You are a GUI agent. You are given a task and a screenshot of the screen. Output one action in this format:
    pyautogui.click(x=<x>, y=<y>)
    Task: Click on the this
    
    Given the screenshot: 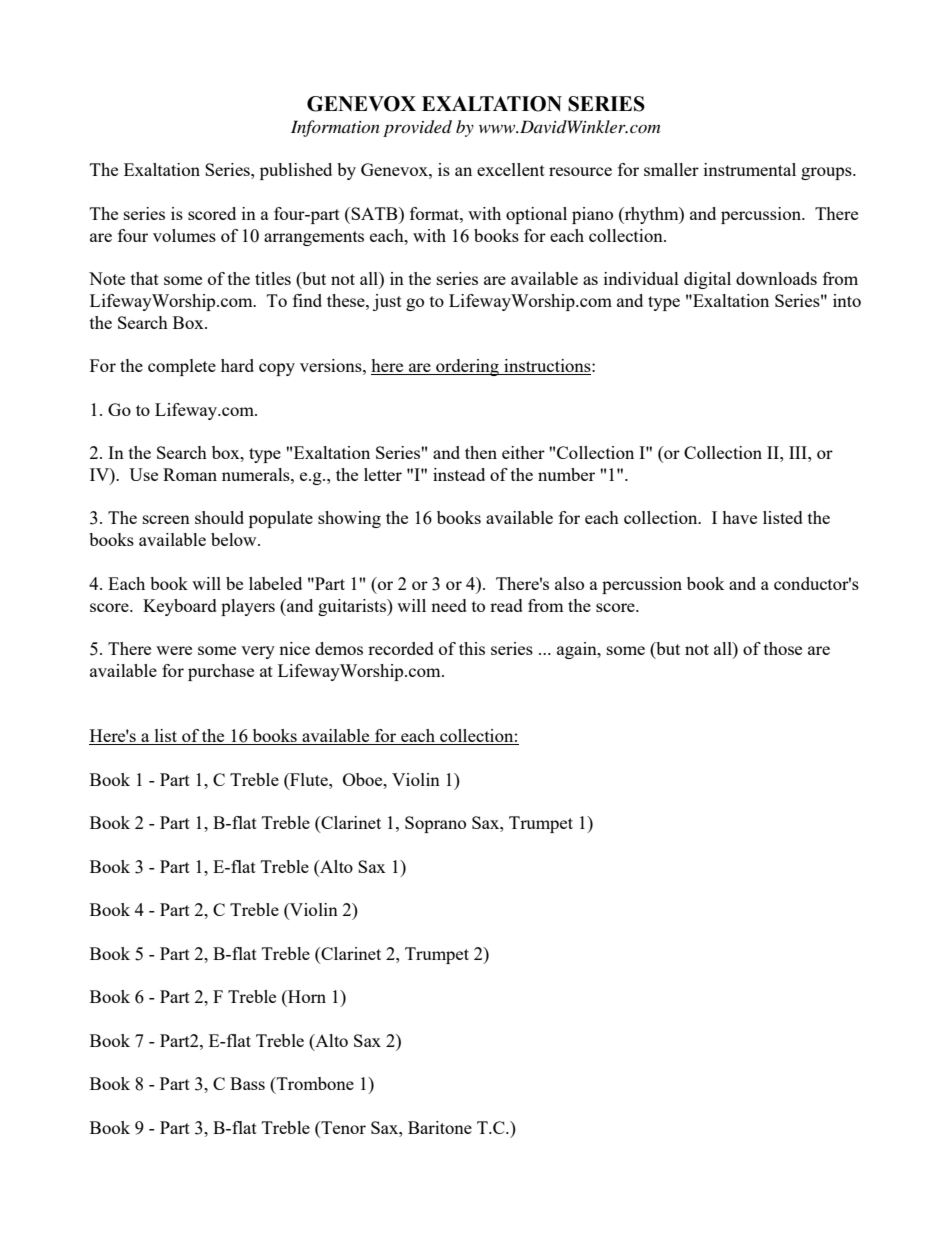 What is the action you would take?
    pyautogui.click(x=472, y=648)
